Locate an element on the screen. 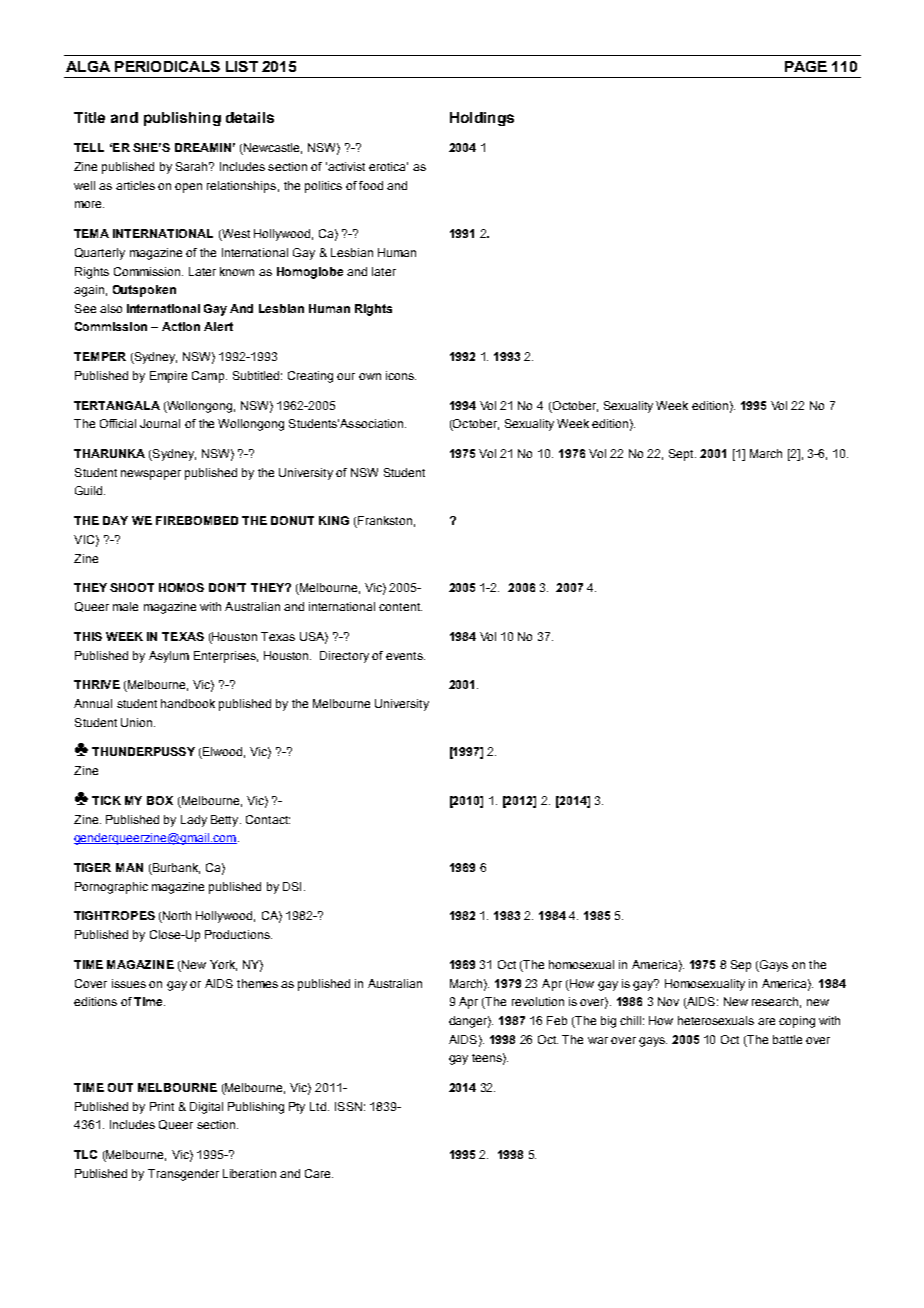 The width and height of the screenshot is (924, 1308). PERIODICALS is located at coordinates (167, 66).
